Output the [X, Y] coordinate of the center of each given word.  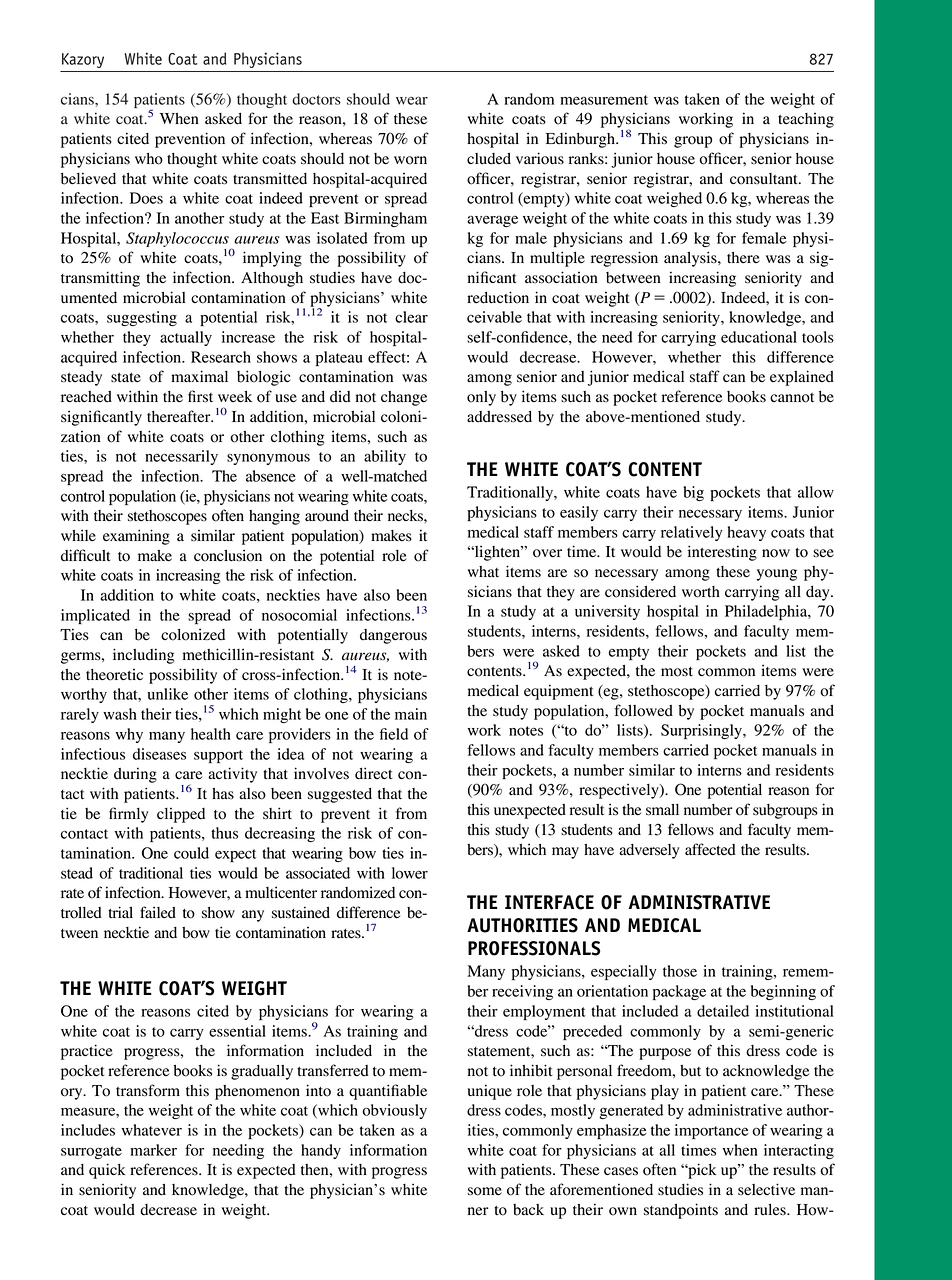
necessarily [181, 457]
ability [385, 457]
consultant [765, 179]
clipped [181, 815]
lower [410, 873]
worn [410, 160]
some [485, 1191]
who [149, 159]
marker [153, 1150]
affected [710, 849]
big [694, 493]
